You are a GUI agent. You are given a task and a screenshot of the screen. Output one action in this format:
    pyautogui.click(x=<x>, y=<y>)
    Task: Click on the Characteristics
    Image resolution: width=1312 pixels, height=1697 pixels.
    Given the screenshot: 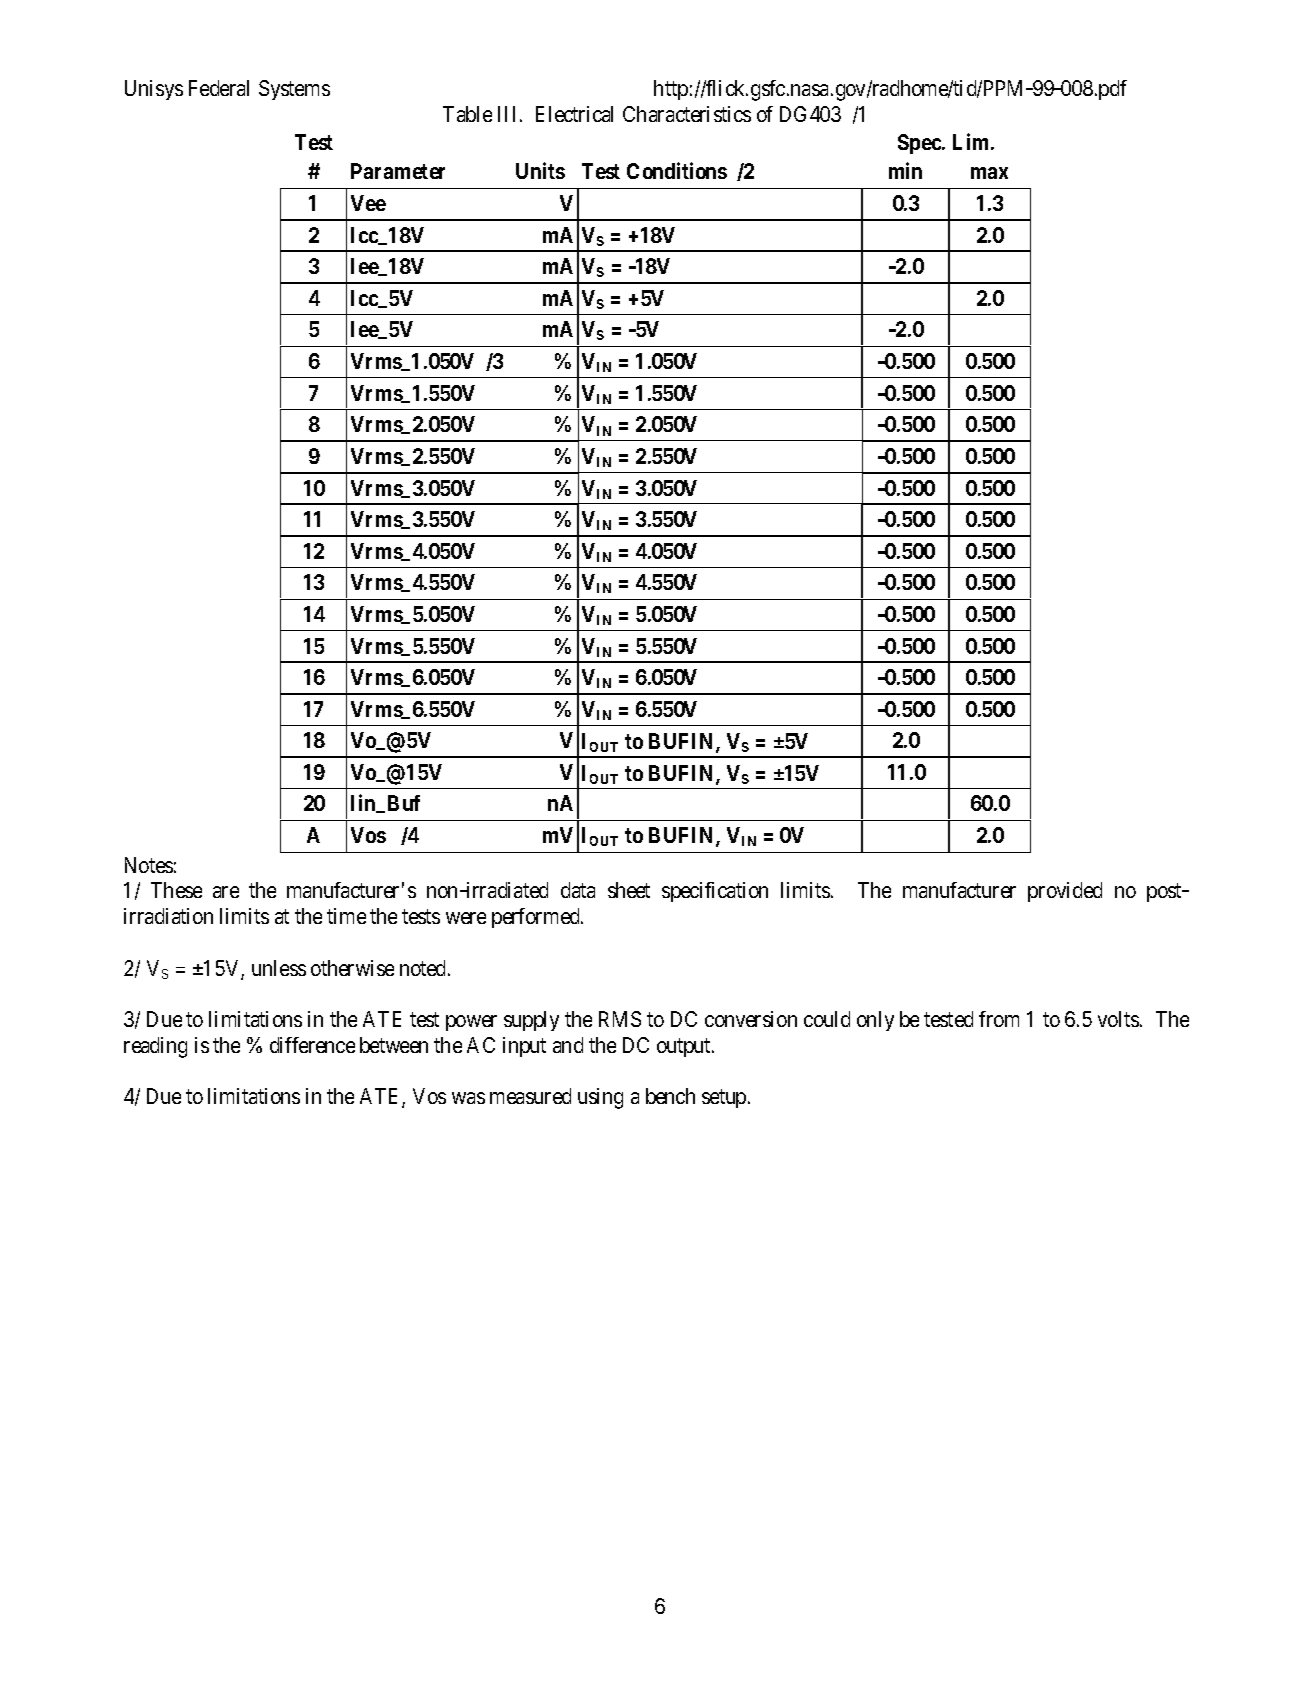 What is the action you would take?
    pyautogui.click(x=687, y=114)
